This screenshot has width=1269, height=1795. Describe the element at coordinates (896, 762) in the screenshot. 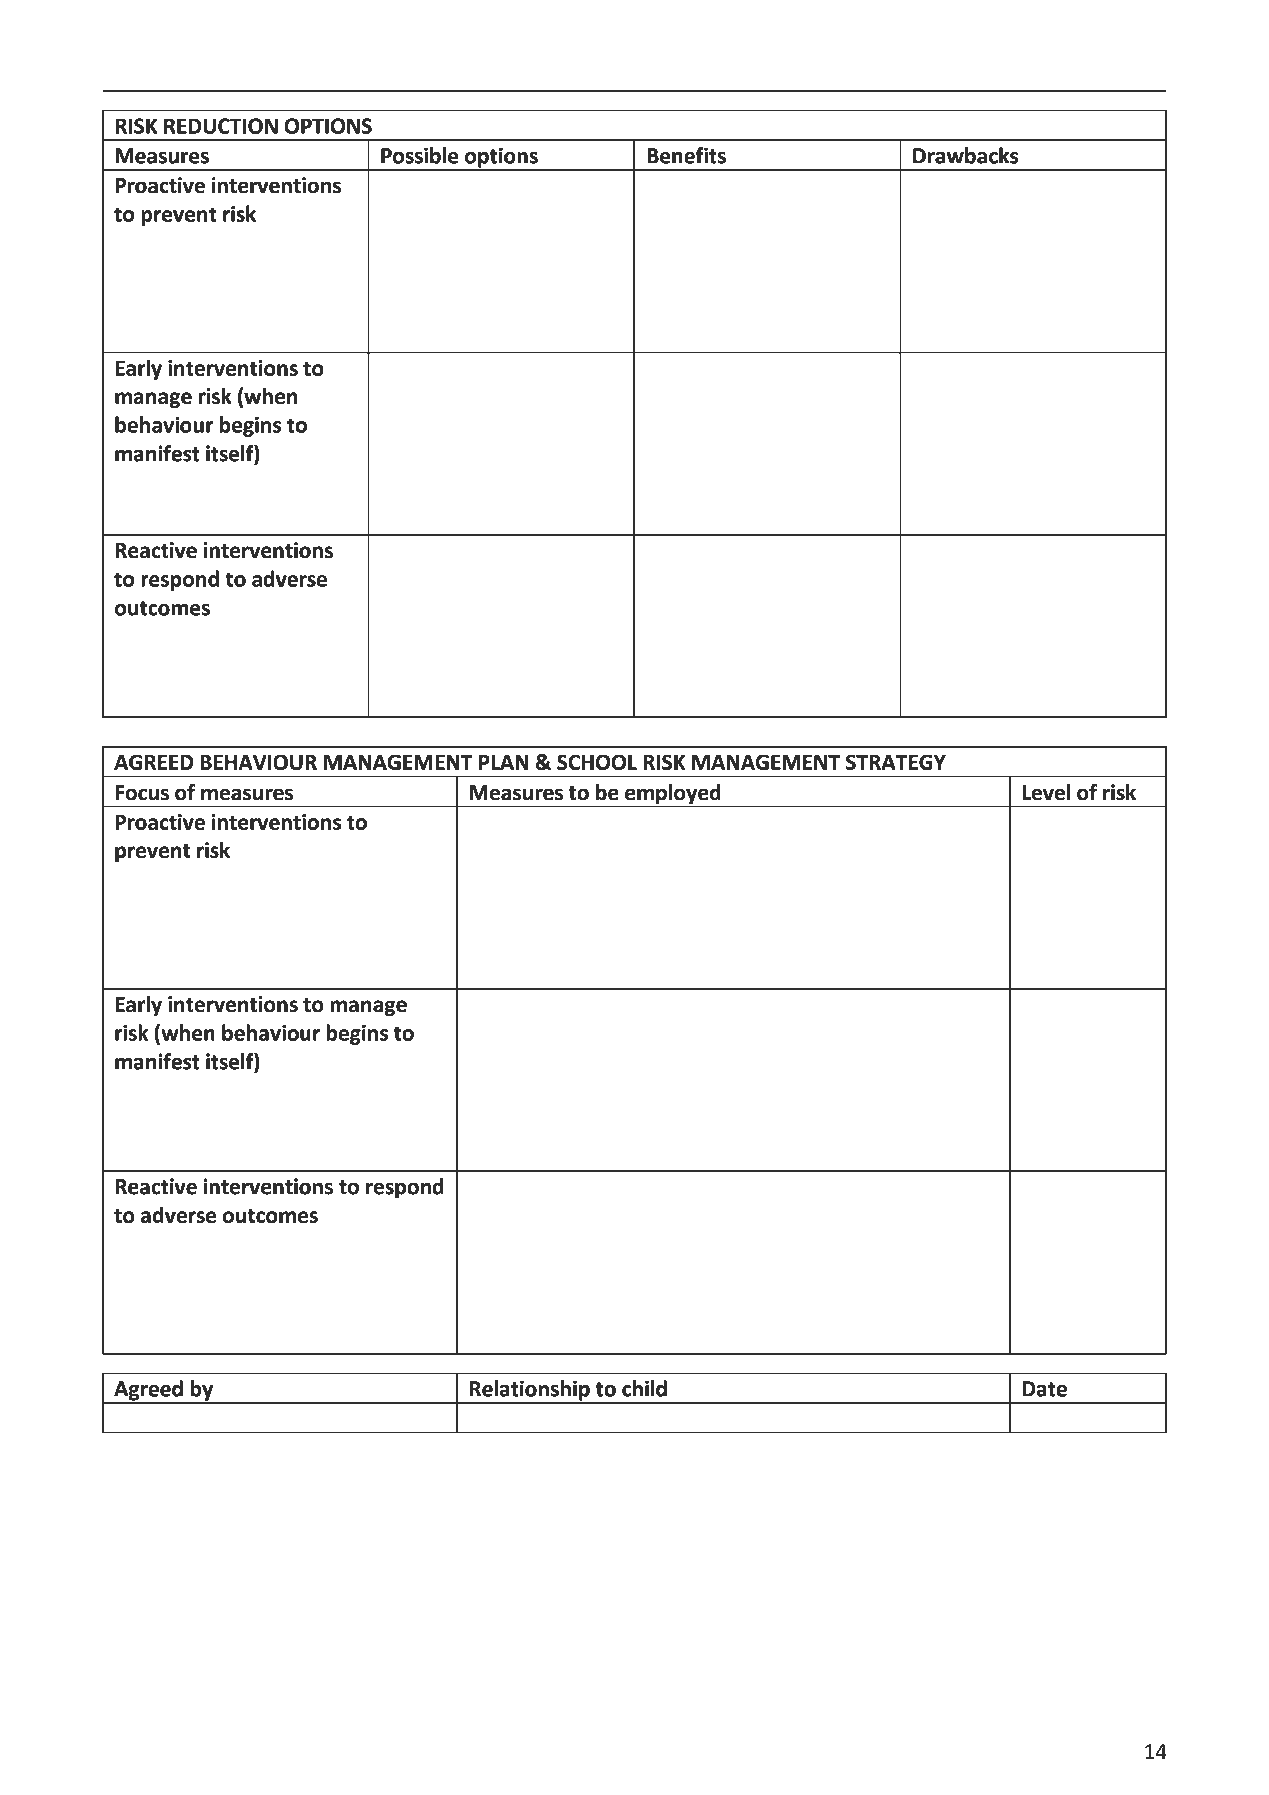

I see `STRATEGY` at that location.
